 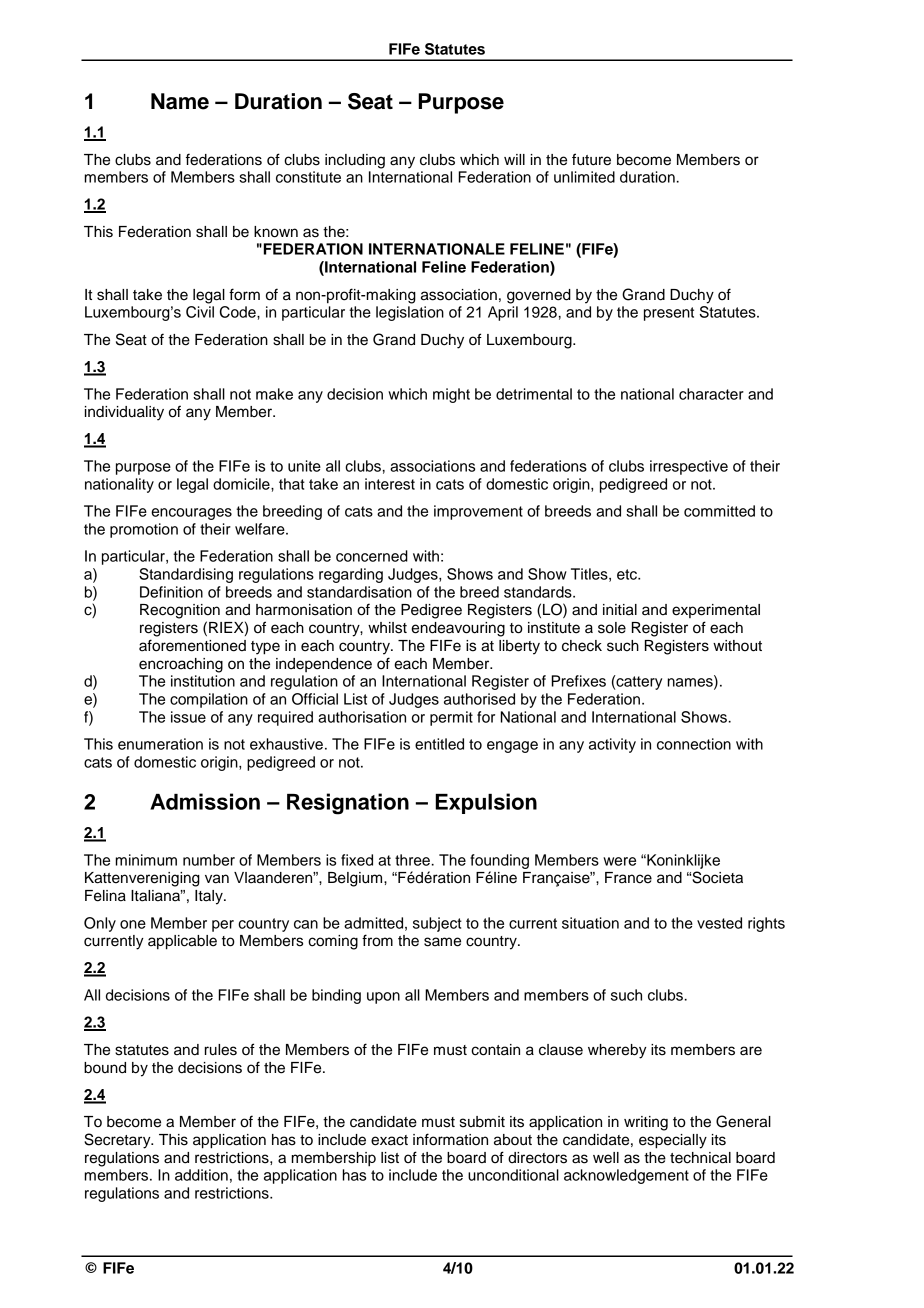 What do you see at coordinates (276, 232) in the document?
I see `known` at bounding box center [276, 232].
